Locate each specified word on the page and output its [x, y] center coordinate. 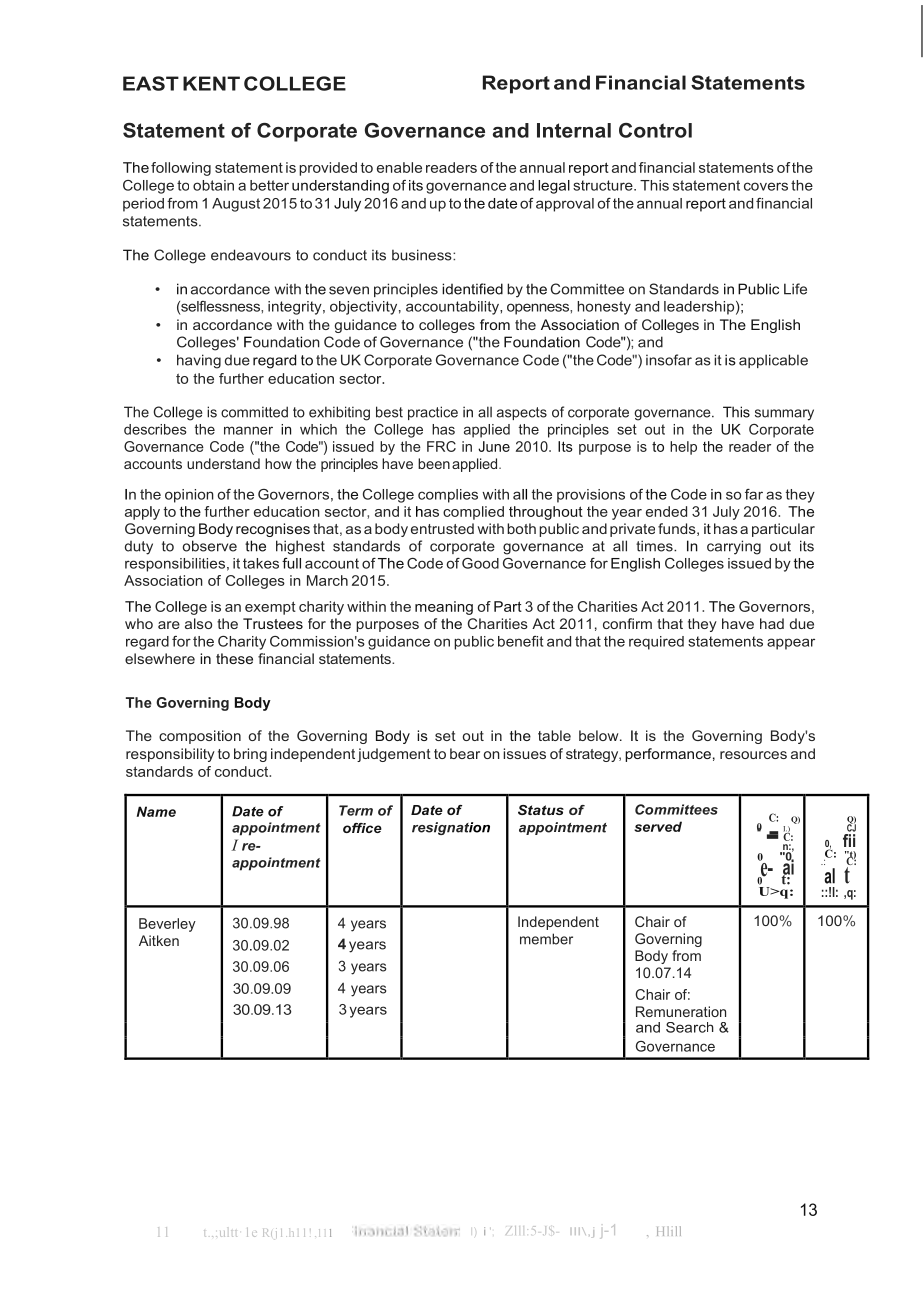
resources [753, 755]
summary [784, 415]
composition [200, 737]
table [554, 735]
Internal [574, 130]
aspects [522, 413]
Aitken [159, 940]
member [546, 939]
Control [655, 130]
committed [254, 412]
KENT [211, 83]
